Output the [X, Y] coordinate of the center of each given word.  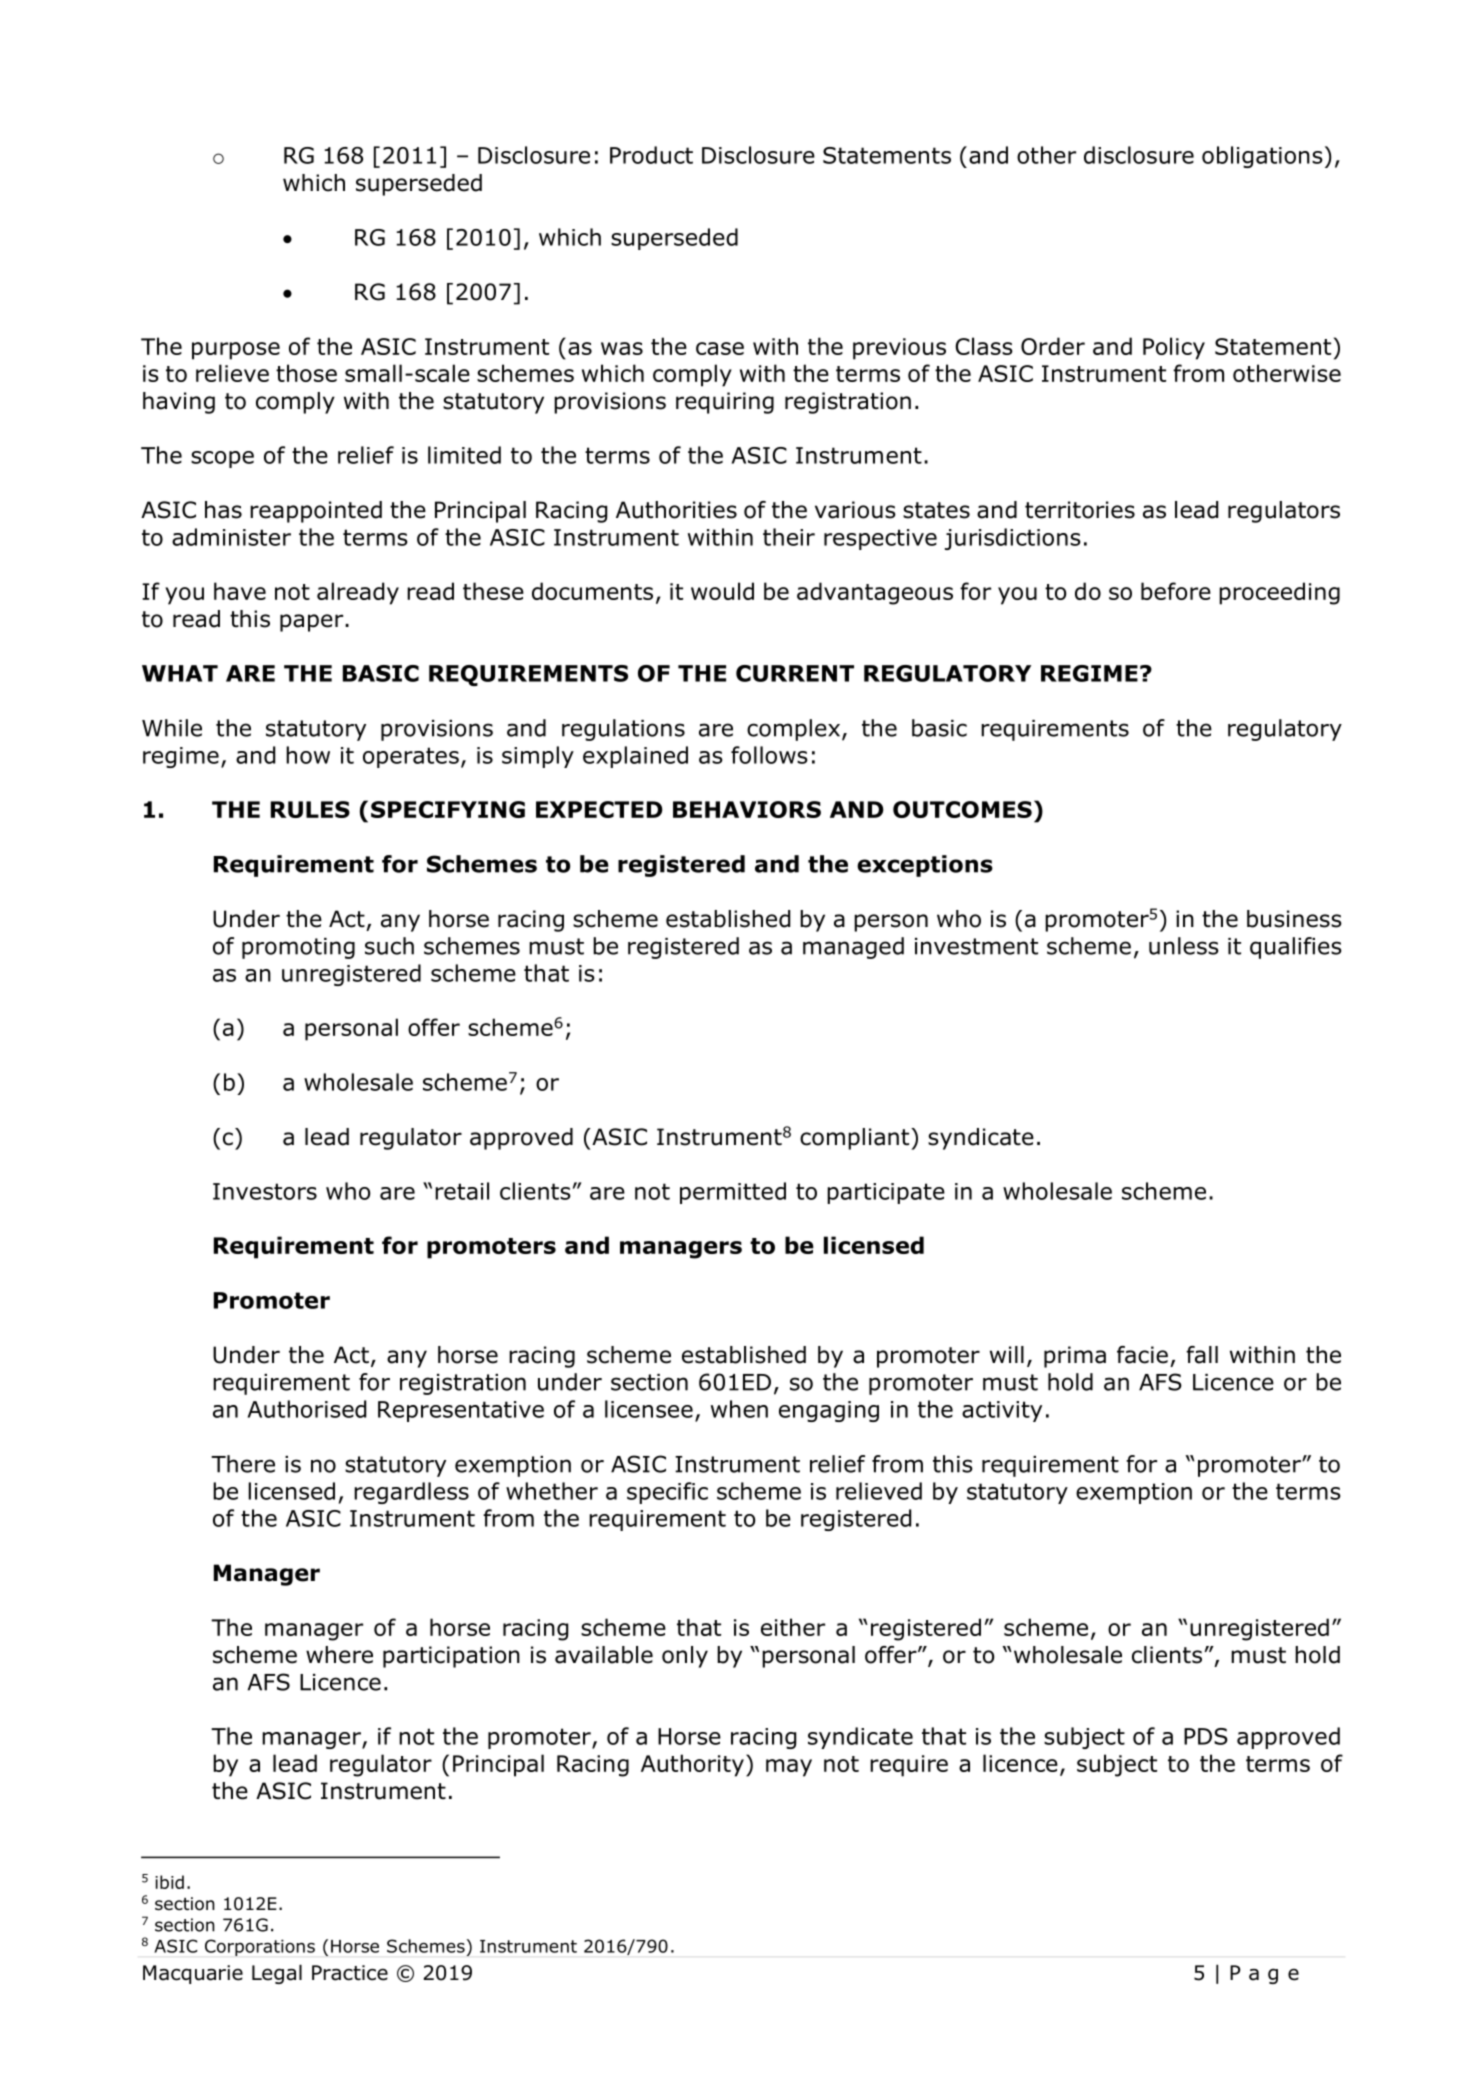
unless [1184, 946]
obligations [1262, 157]
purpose [236, 351]
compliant [856, 1139]
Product [651, 155]
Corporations [260, 1947]
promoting [298, 948]
